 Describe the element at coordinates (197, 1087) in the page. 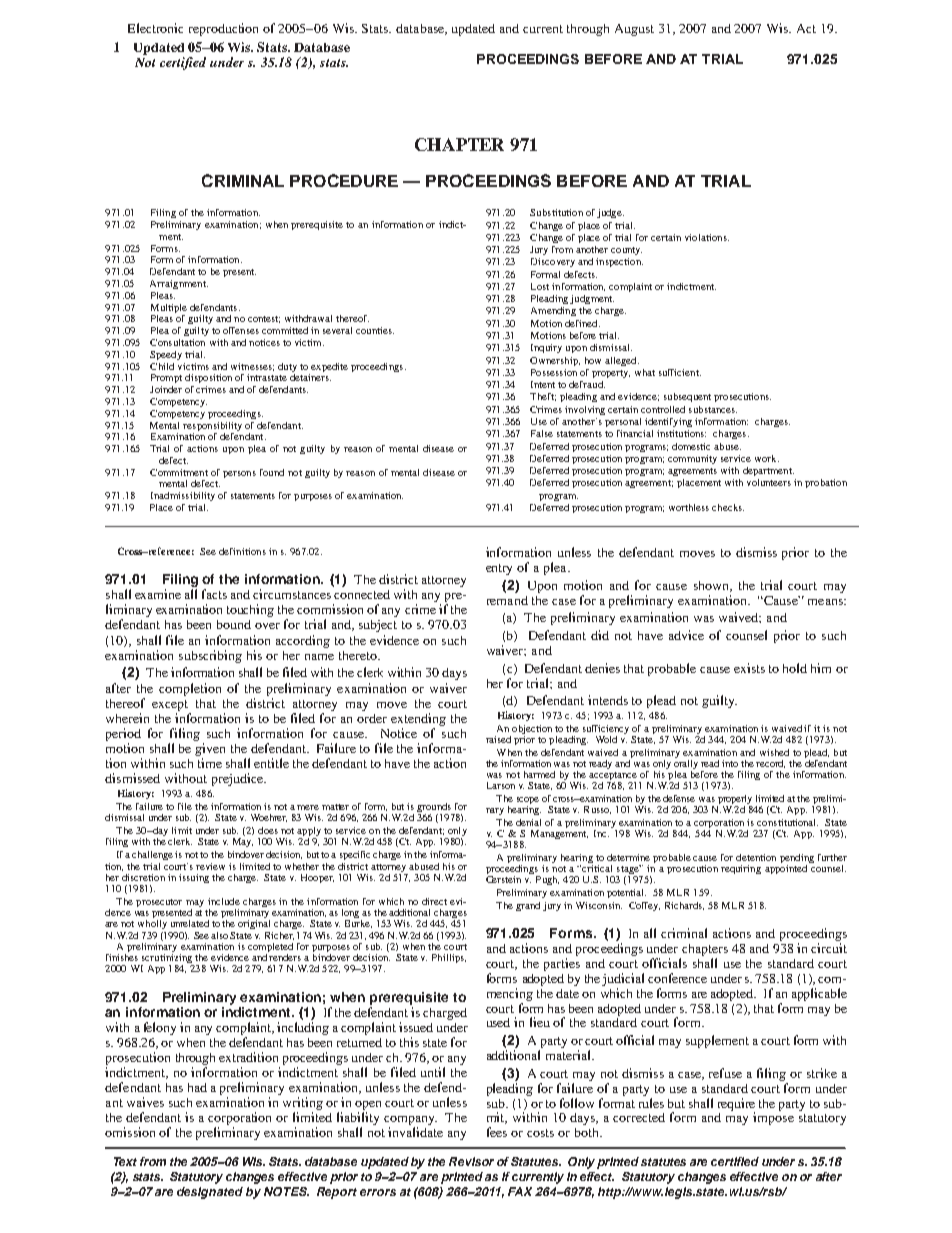

I see `had` at that location.
